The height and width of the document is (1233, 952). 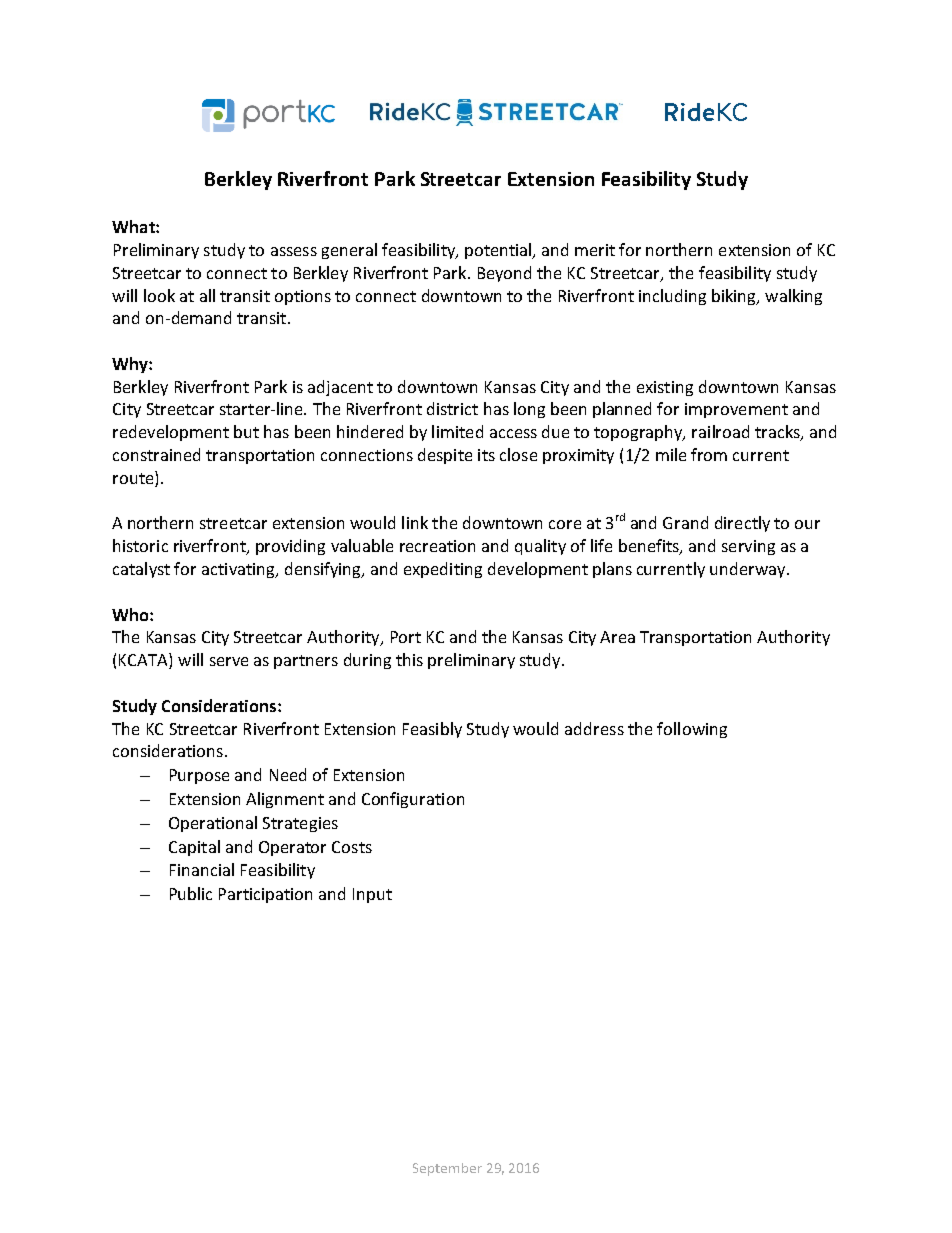 I want to click on Input, so click(x=372, y=895).
